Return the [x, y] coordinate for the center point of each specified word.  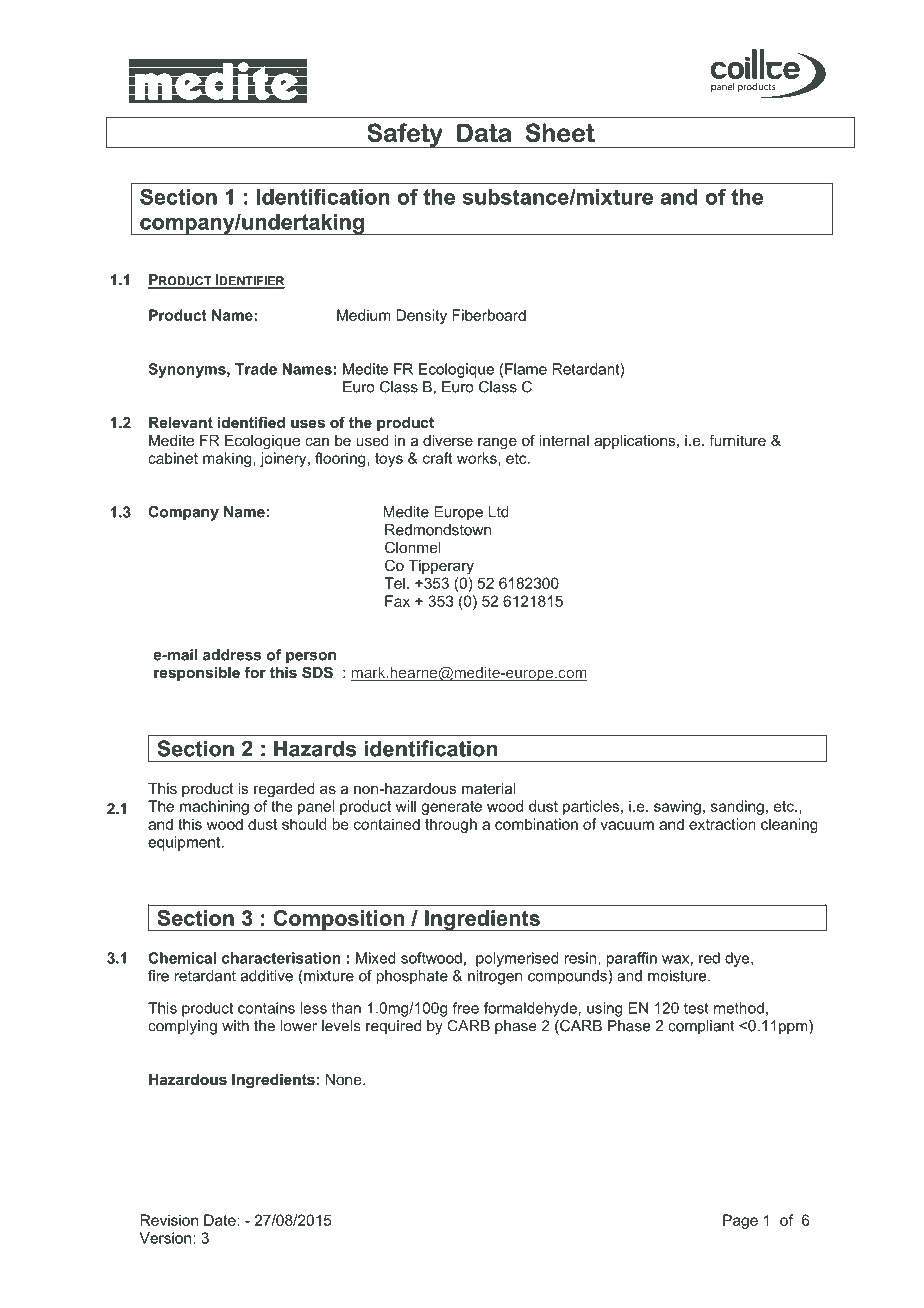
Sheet [560, 132]
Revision [169, 1220]
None [345, 1079]
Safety [405, 135]
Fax [397, 601]
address [232, 655]
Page [740, 1221]
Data [484, 133]
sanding [737, 807]
